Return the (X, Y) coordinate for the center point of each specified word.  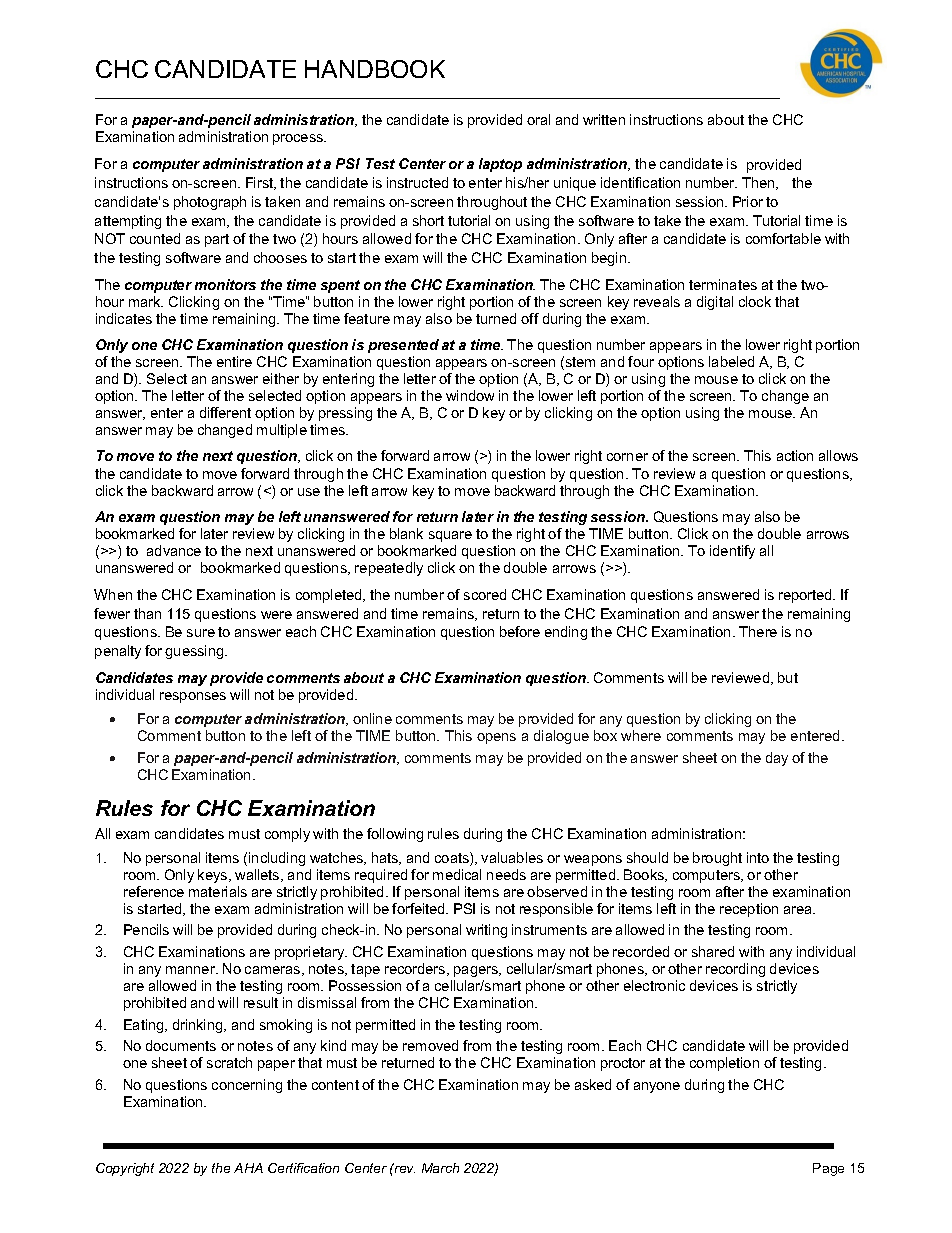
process (299, 139)
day (777, 759)
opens (496, 738)
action (795, 455)
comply (287, 835)
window (470, 395)
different (225, 412)
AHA (248, 1168)
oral (538, 119)
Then (759, 183)
